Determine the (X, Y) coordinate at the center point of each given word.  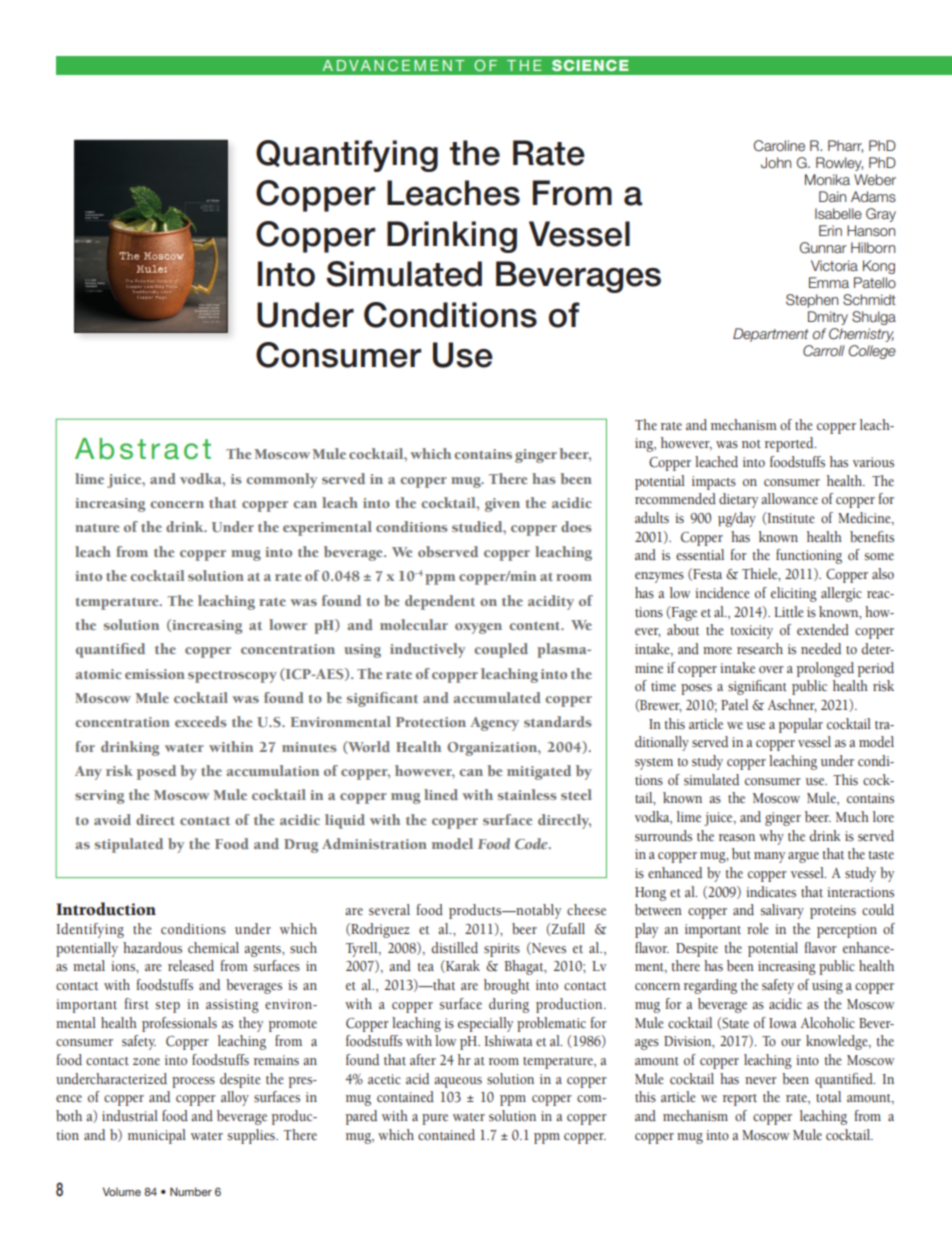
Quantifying (347, 156)
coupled (501, 650)
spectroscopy (232, 677)
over (771, 669)
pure (435, 1119)
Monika (827, 179)
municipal (157, 1136)
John (776, 162)
